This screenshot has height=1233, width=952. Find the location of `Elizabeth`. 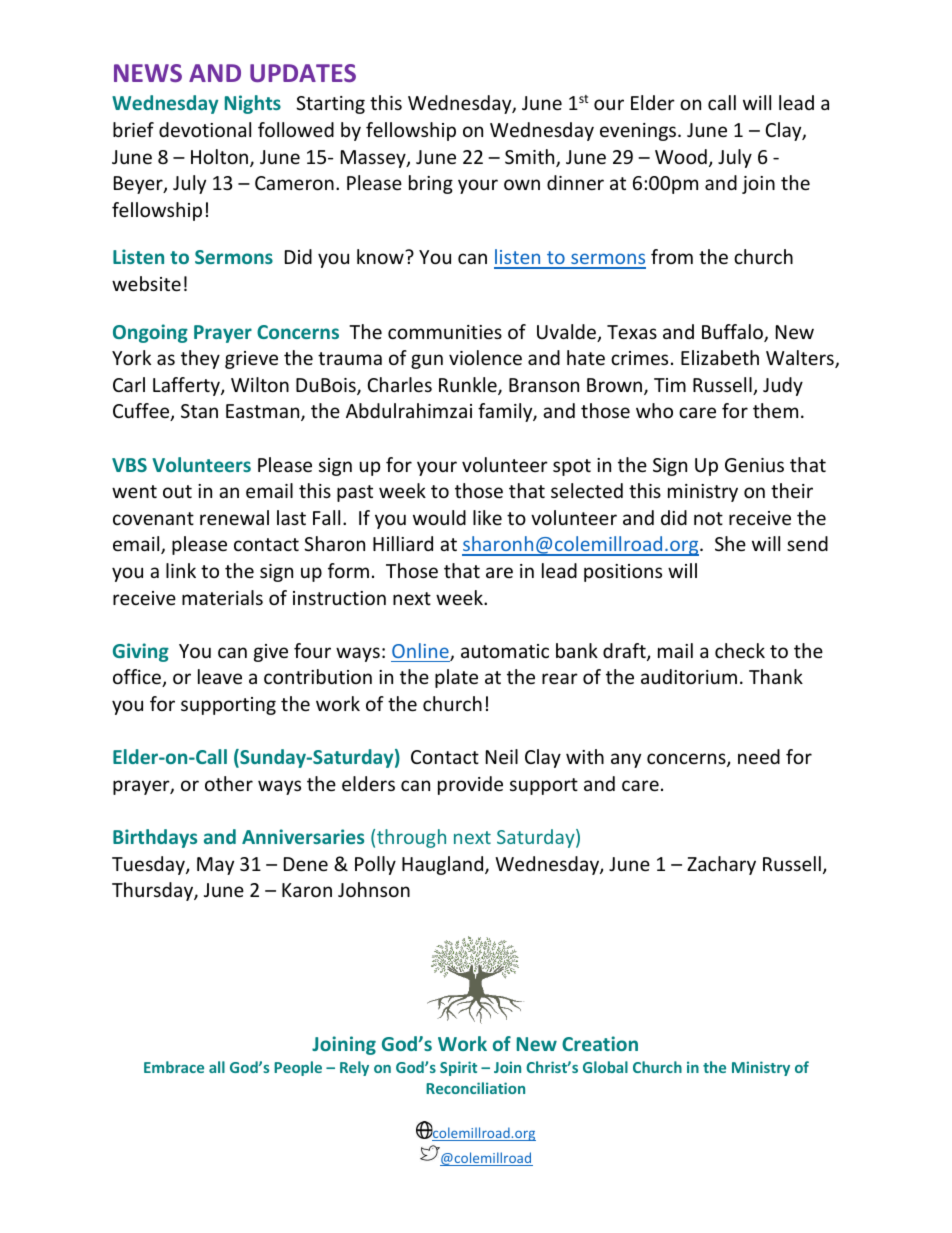

Elizabeth is located at coordinates (720, 357).
